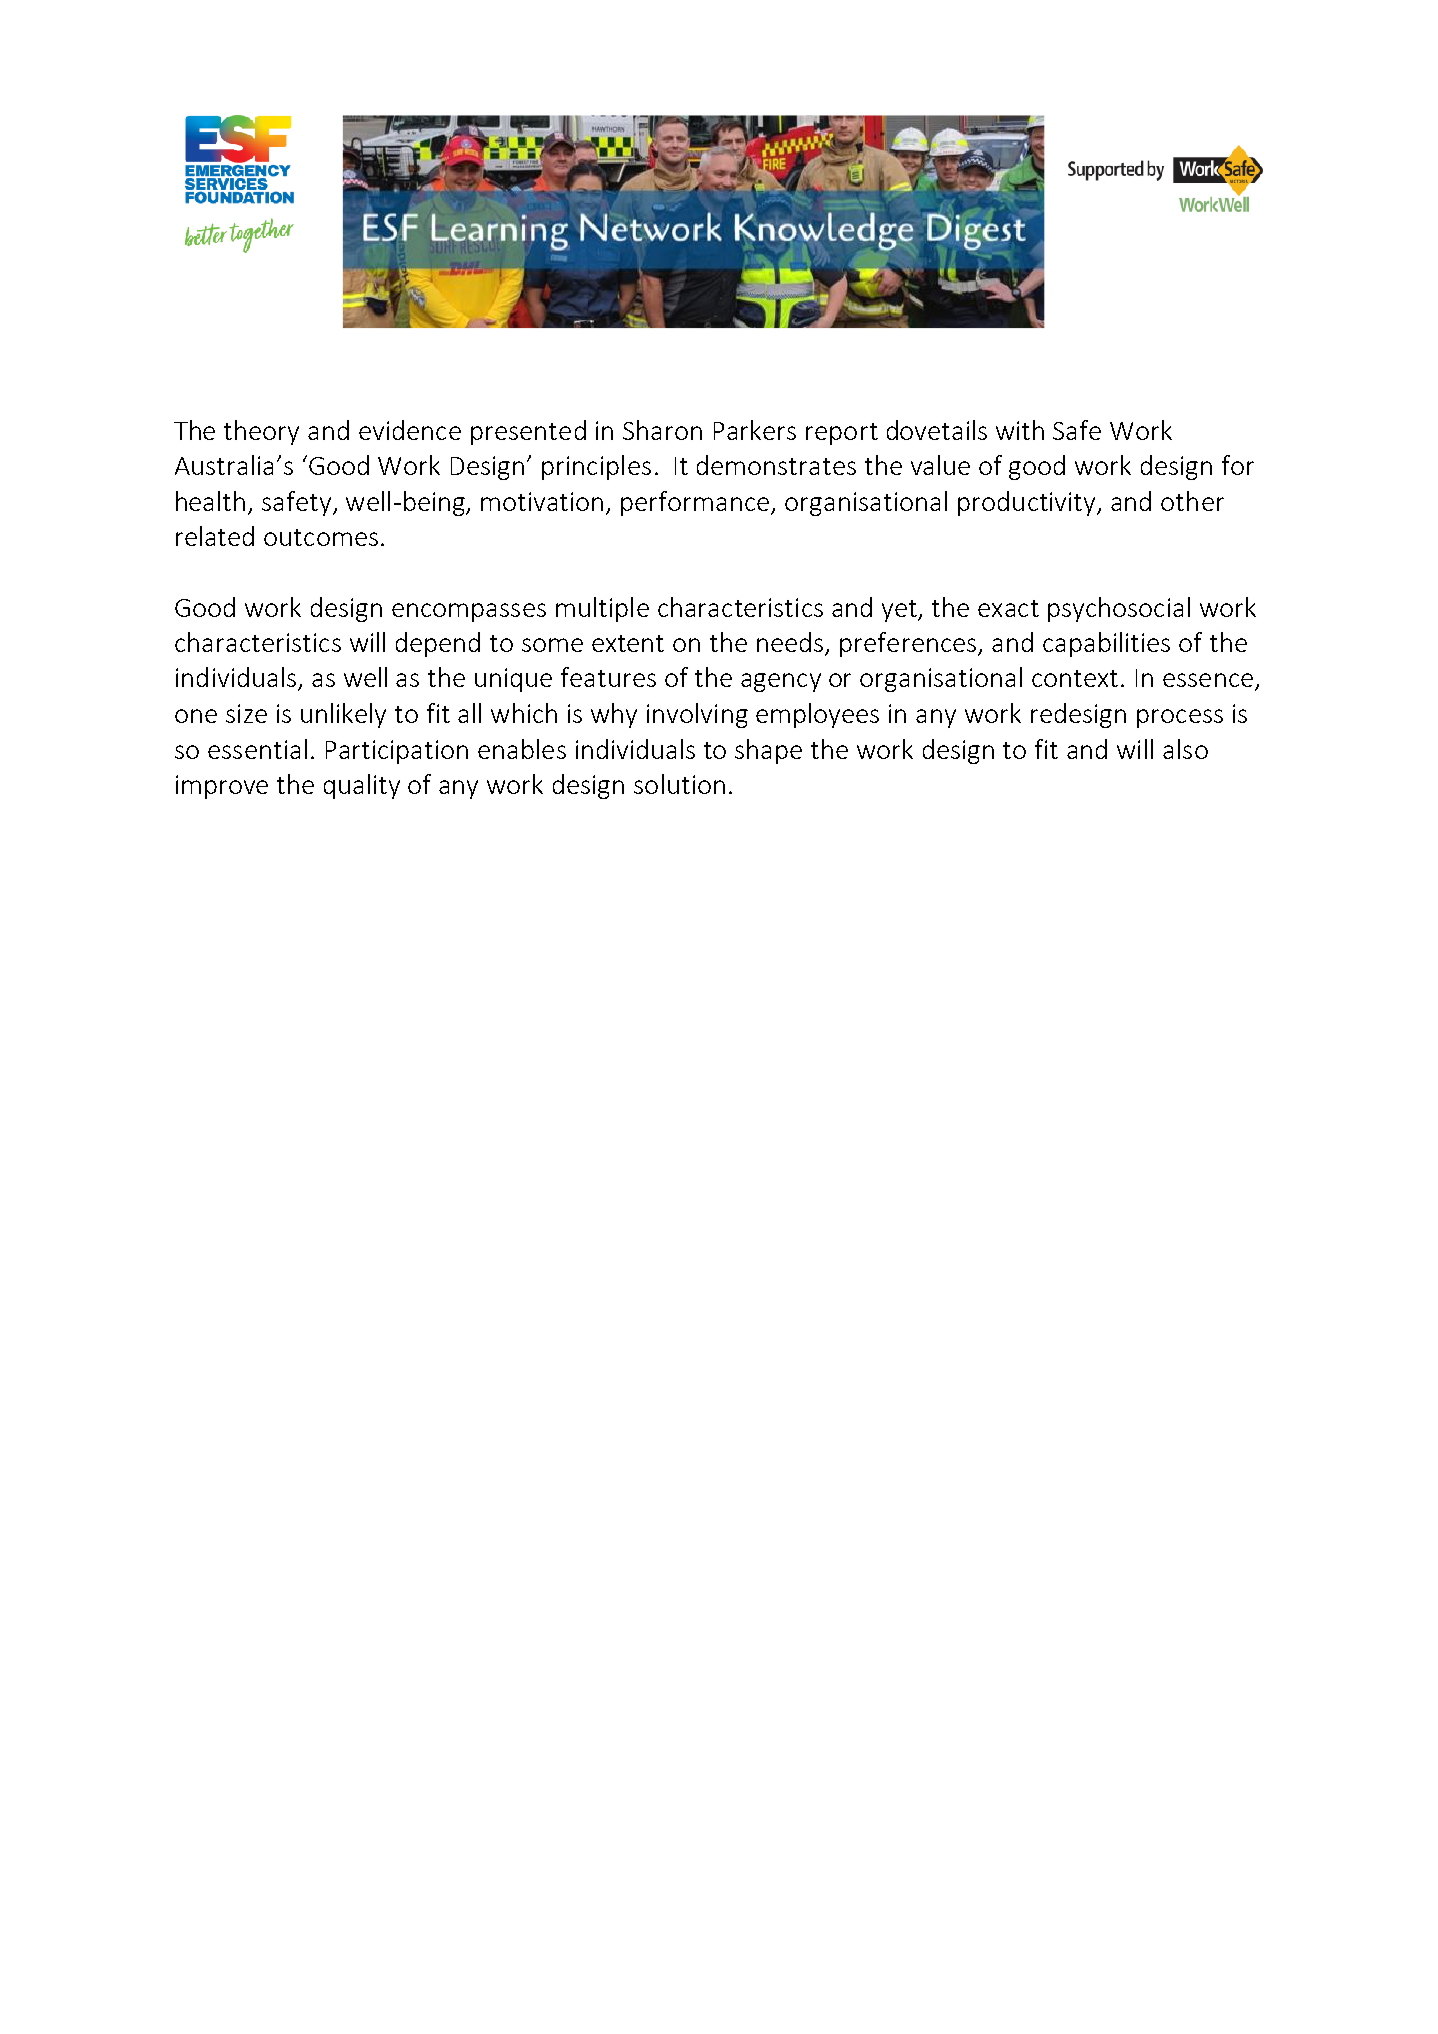 The image size is (1438, 2034). What do you see at coordinates (1020, 430) in the document?
I see `with` at bounding box center [1020, 430].
